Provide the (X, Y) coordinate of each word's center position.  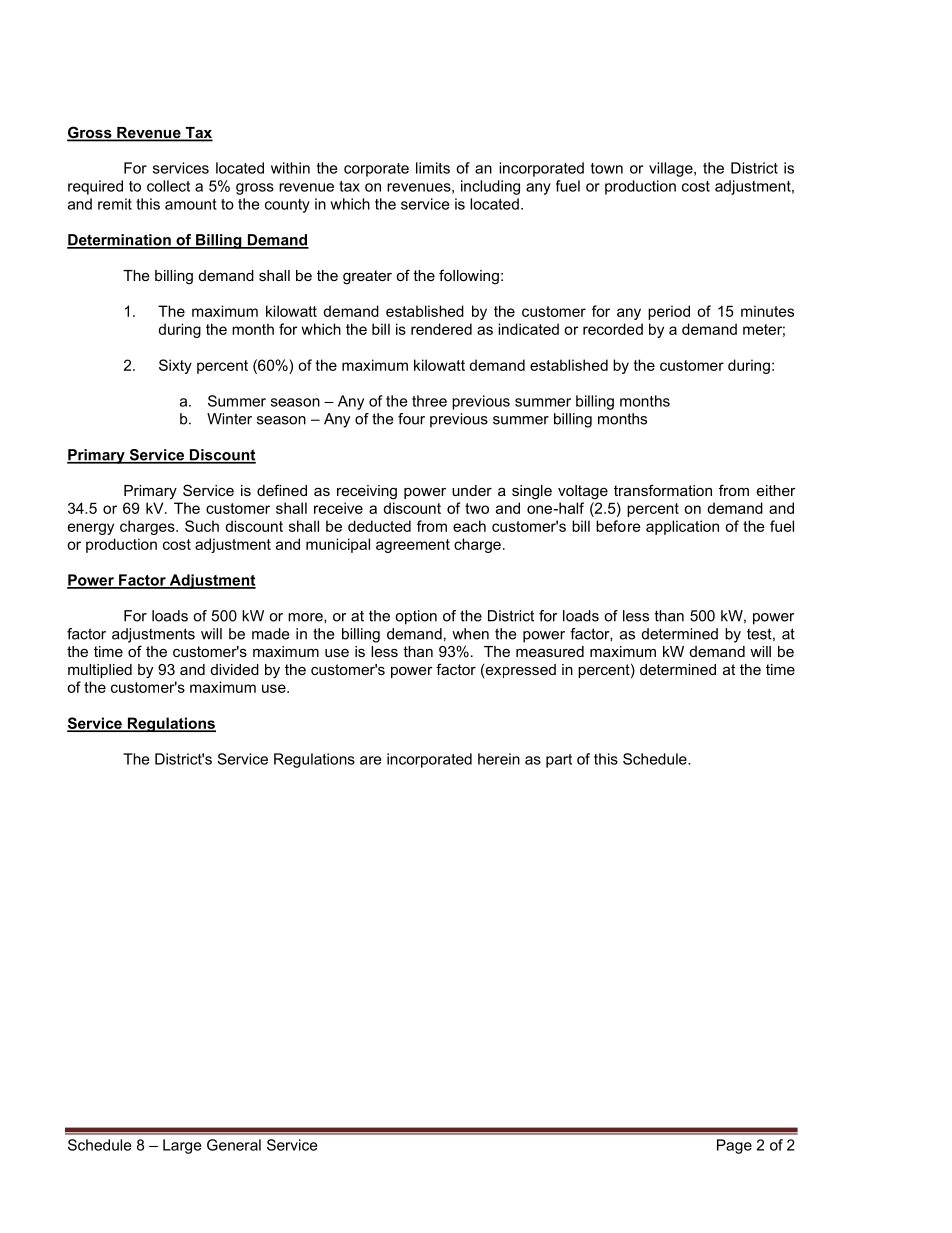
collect (168, 186)
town (607, 168)
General (234, 1145)
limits (433, 168)
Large (182, 1146)
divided (235, 669)
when (470, 634)
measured (550, 651)
